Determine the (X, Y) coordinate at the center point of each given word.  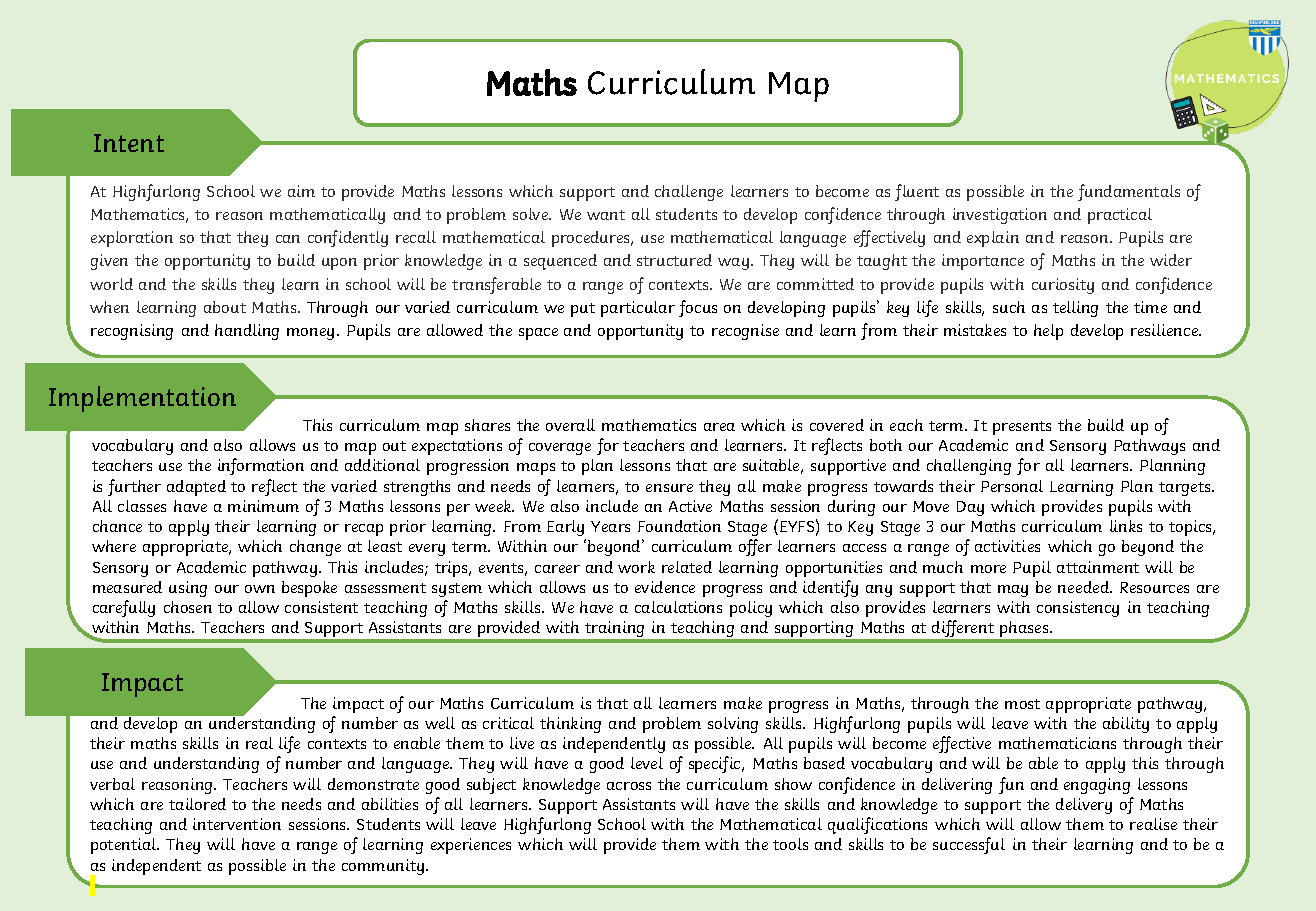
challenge (689, 193)
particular (638, 309)
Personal (1012, 486)
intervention (237, 824)
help (1048, 332)
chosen (188, 607)
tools (790, 844)
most (1022, 704)
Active (690, 506)
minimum (263, 506)
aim (301, 191)
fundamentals (1129, 192)
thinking (570, 725)
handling (247, 332)
